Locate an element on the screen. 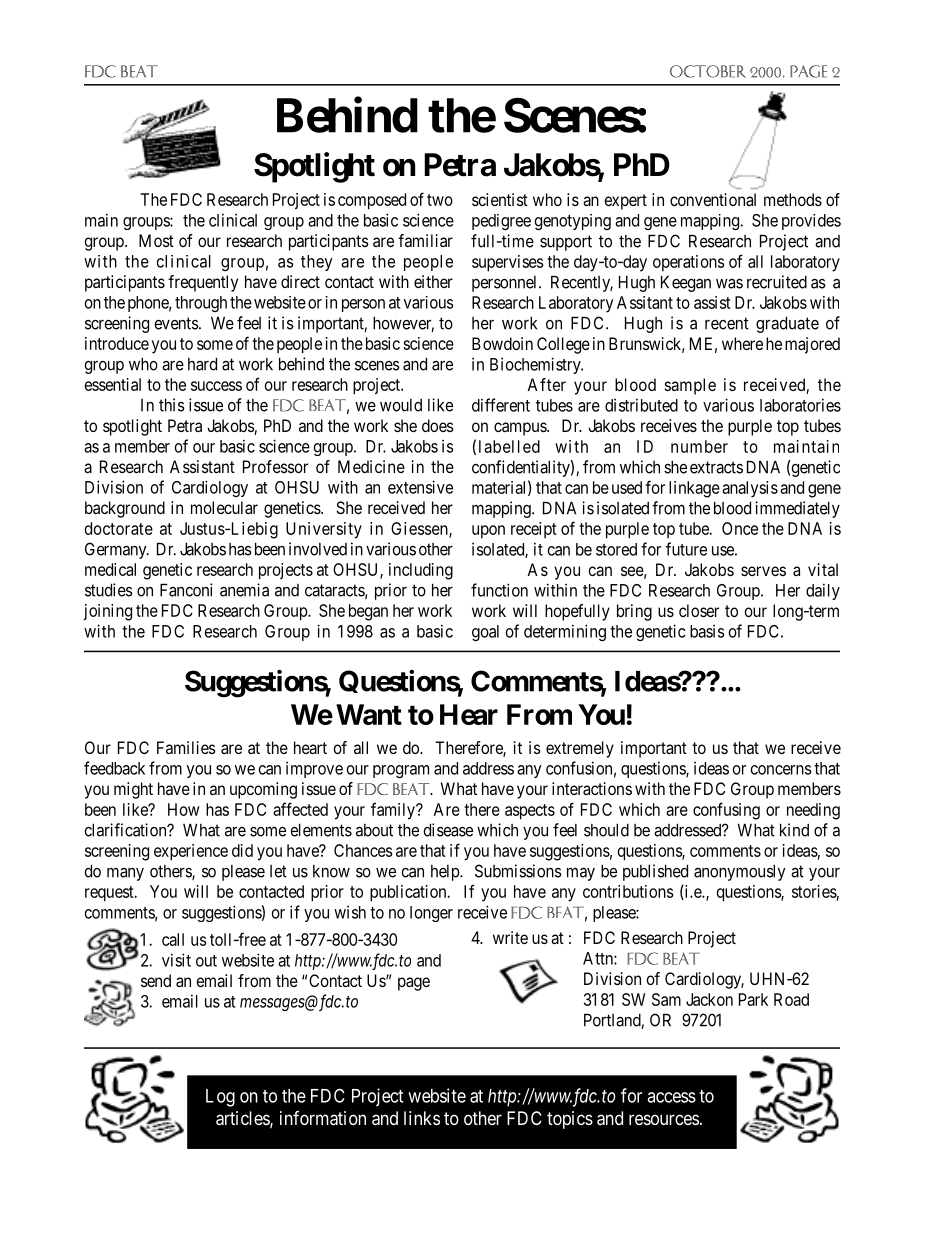 This screenshot has height=1233, width=952. confusing is located at coordinates (726, 811).
